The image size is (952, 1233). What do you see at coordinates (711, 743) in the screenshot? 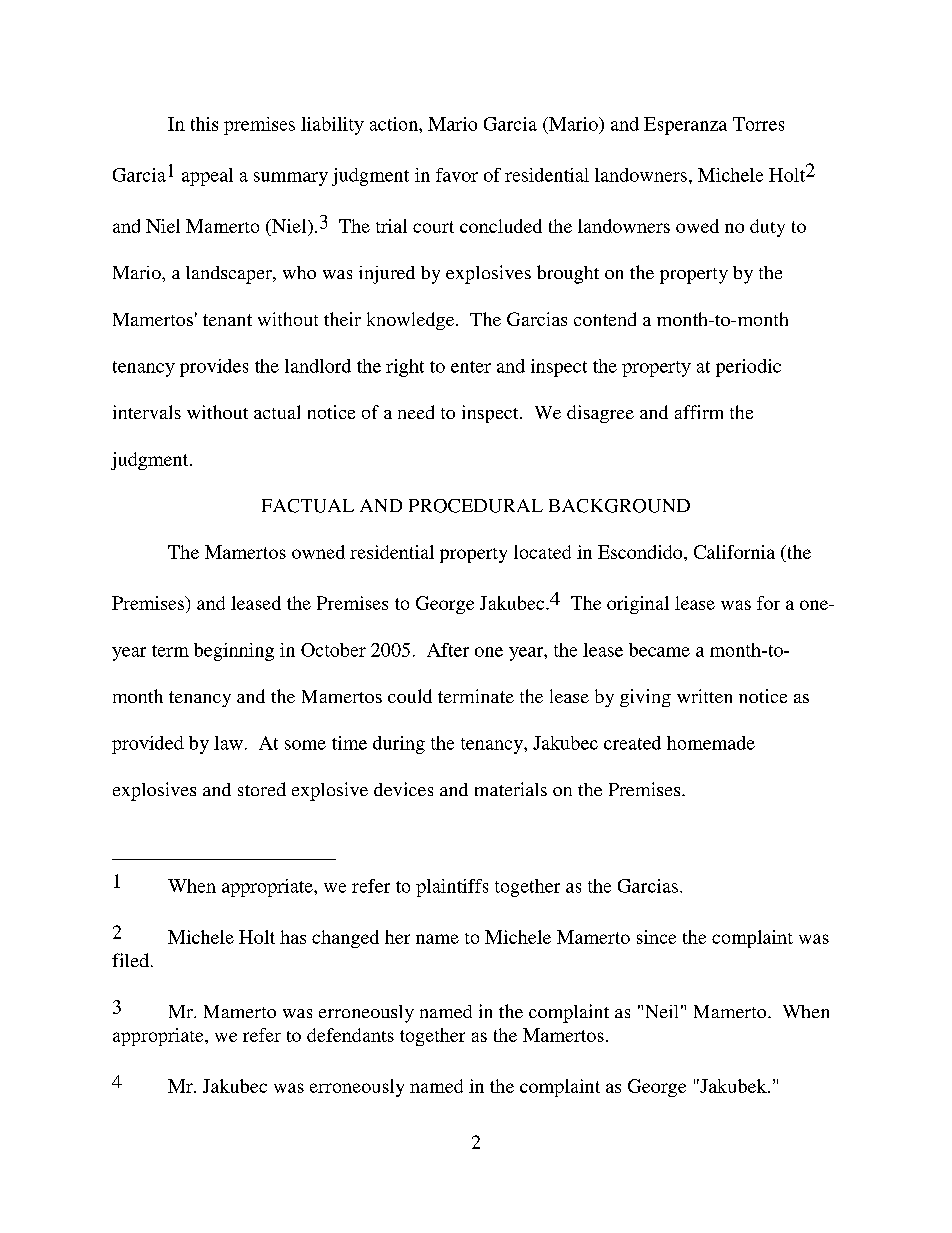
I see `homemade` at bounding box center [711, 743].
